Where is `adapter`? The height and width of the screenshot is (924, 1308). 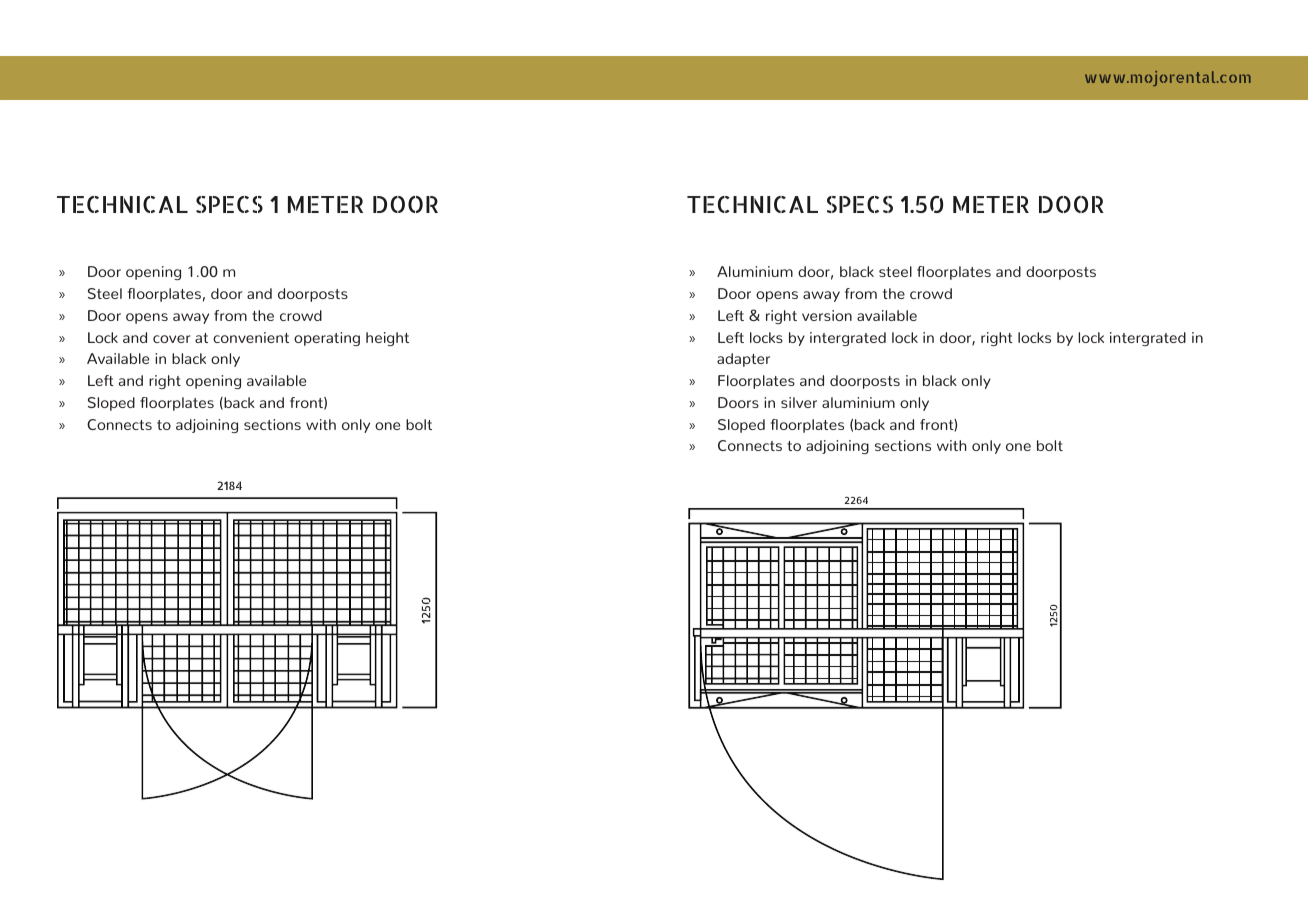 adapter is located at coordinates (743, 360).
